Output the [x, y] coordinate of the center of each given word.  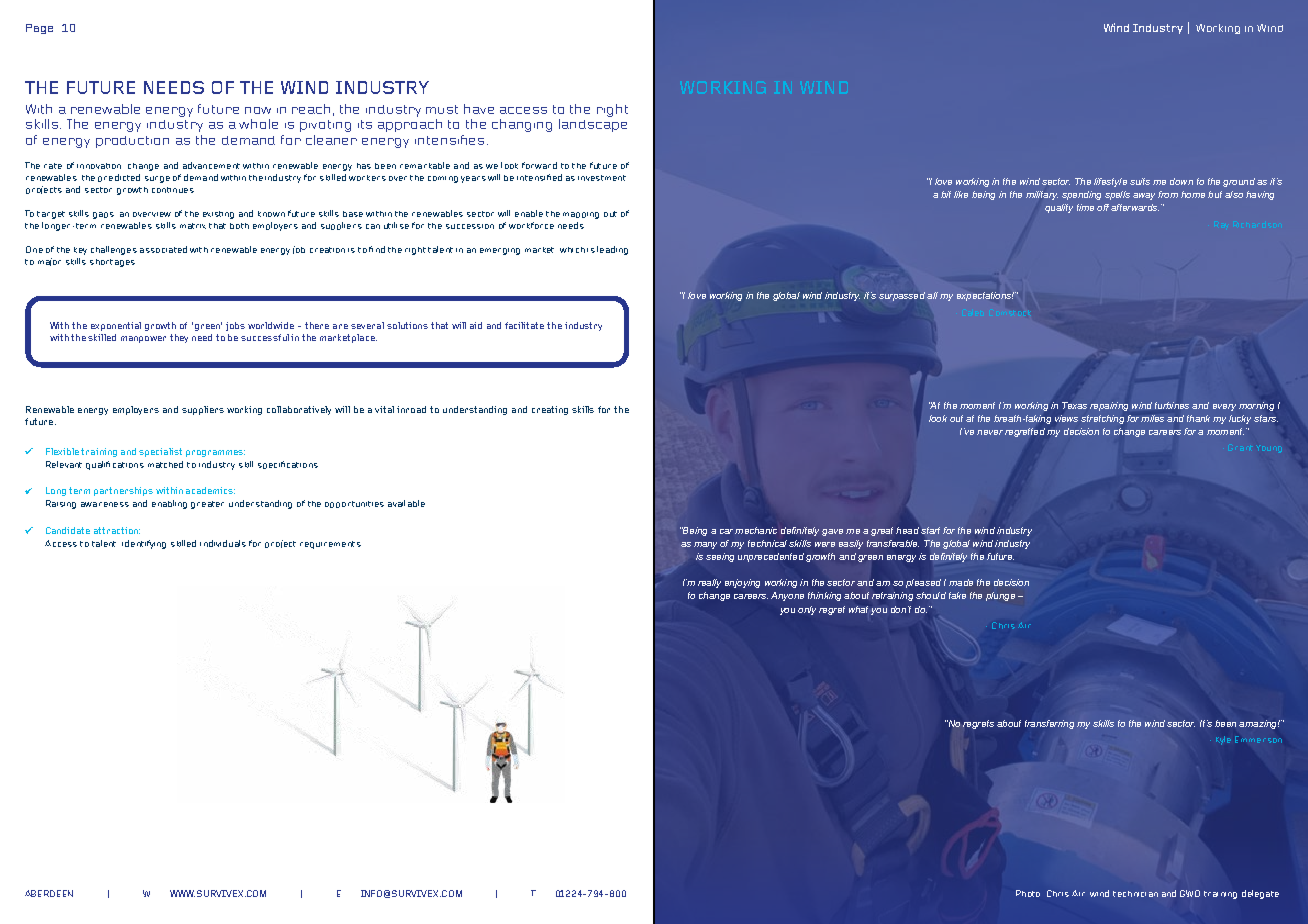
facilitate [524, 325]
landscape [593, 125]
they [179, 338]
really [709, 583]
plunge [1000, 596]
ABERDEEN [49, 893]
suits [1140, 181]
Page [39, 29]
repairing [1109, 406]
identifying [144, 544]
